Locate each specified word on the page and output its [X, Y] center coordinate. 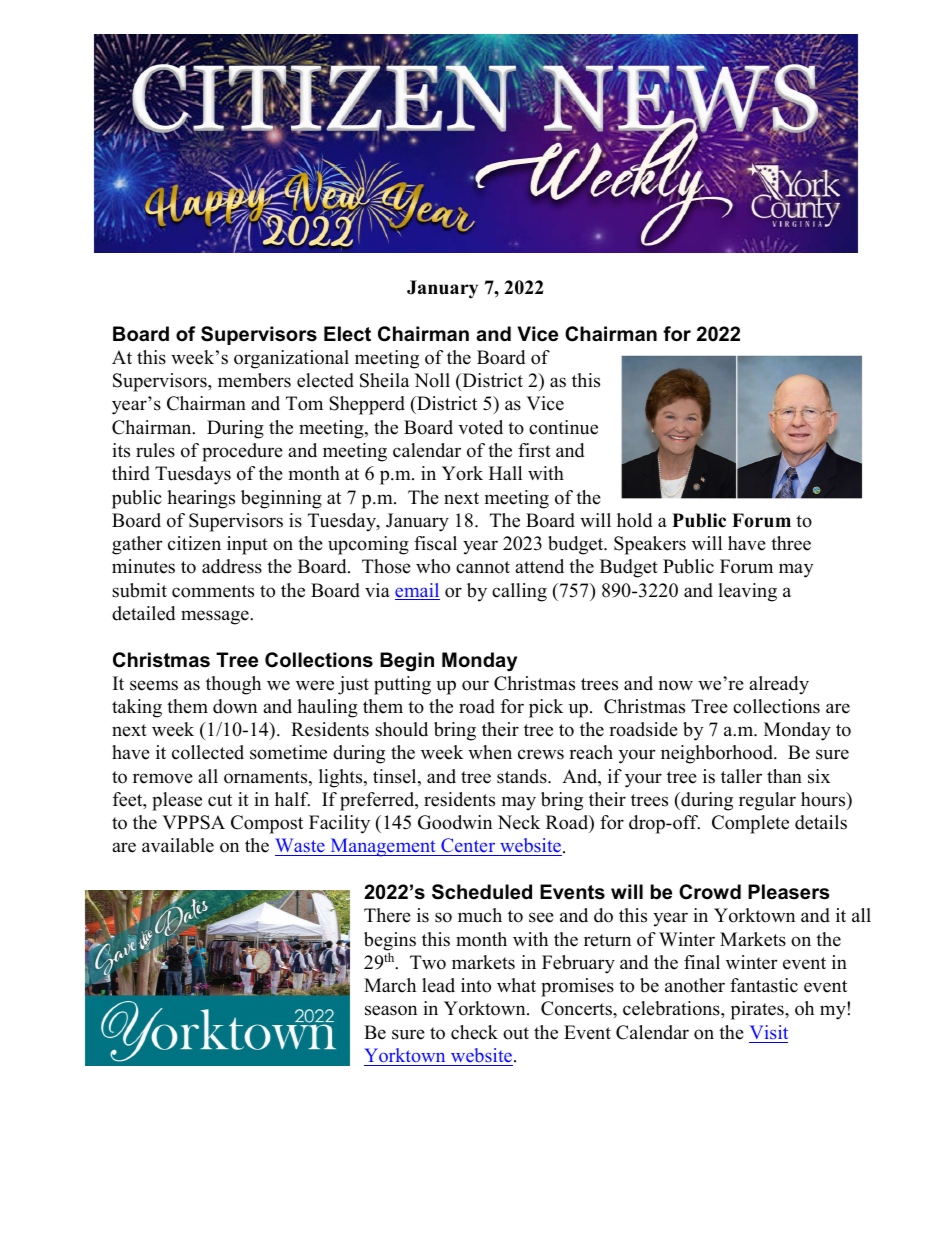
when [490, 752]
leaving [747, 592]
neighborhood [718, 754]
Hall [505, 473]
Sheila [385, 380]
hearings [201, 499]
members [254, 380]
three [791, 543]
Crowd [710, 892]
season [391, 1010]
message [216, 617]
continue [563, 427]
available [178, 845]
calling [519, 592]
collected [208, 752]
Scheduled [482, 892]
